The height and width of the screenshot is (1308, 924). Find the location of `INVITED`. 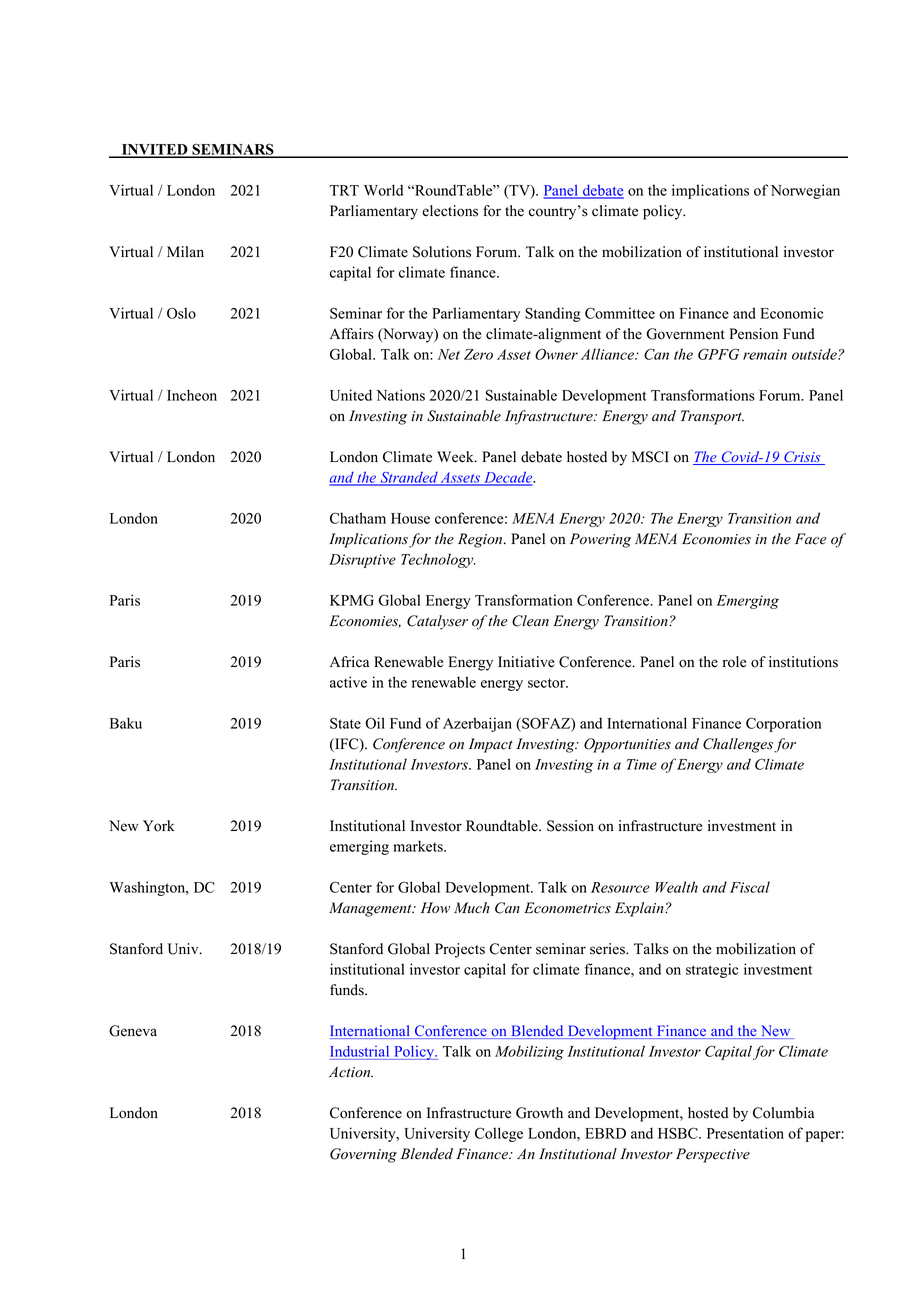

INVITED is located at coordinates (154, 150).
